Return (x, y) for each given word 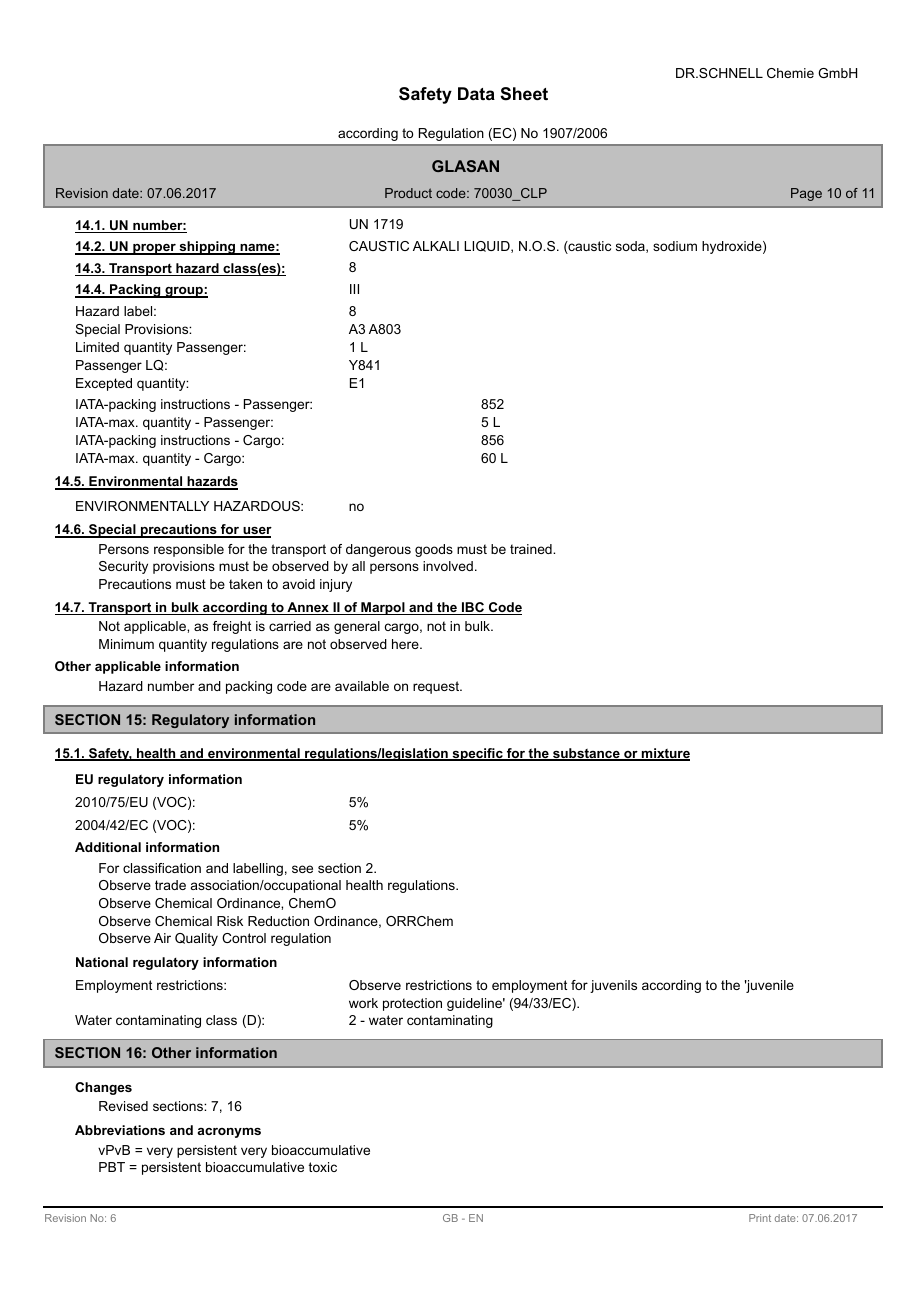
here (406, 644)
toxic (323, 1167)
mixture (665, 754)
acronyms (229, 1133)
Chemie (790, 73)
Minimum (126, 644)
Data (476, 93)
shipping (207, 248)
